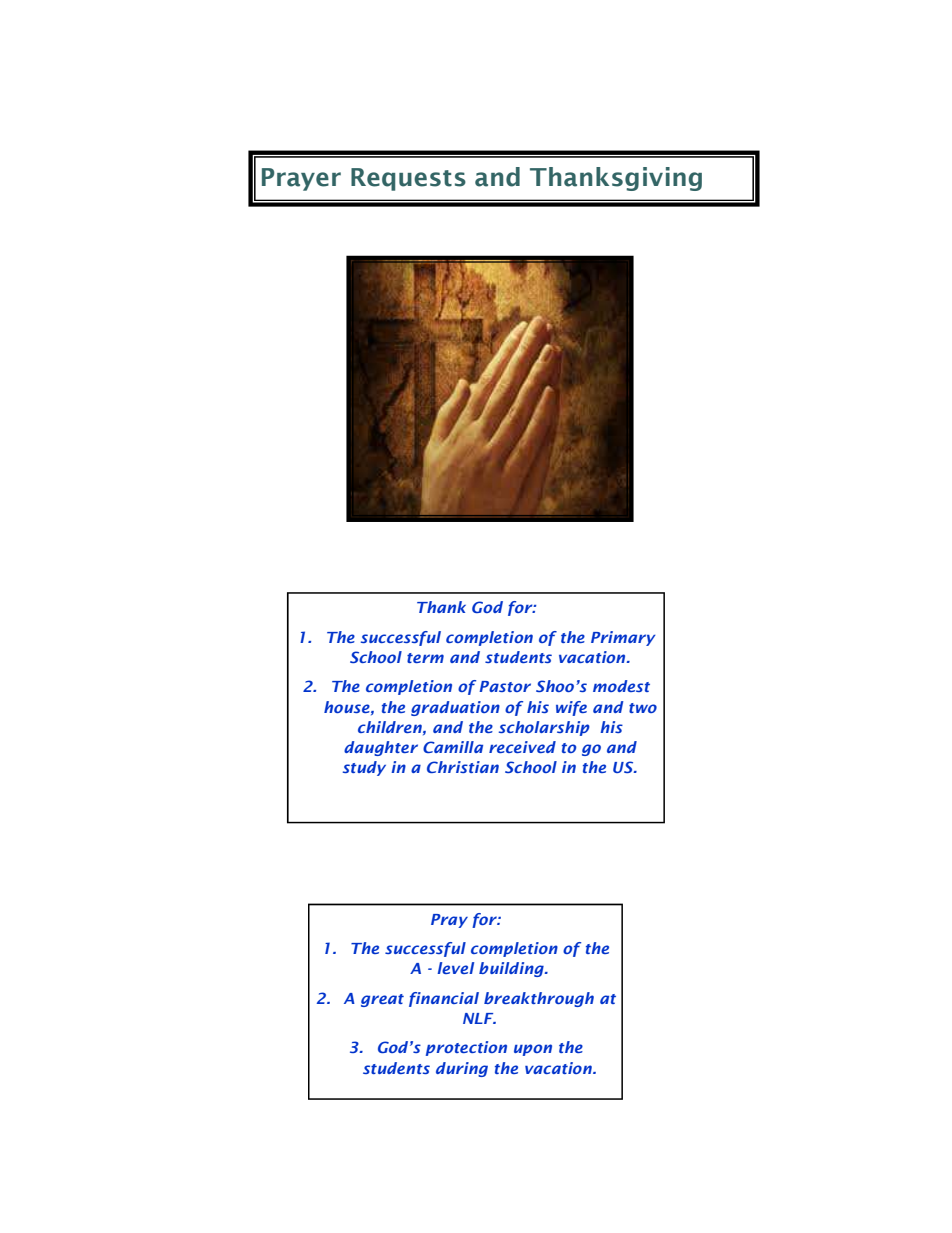 The image size is (952, 1233). What do you see at coordinates (381, 748) in the screenshot?
I see `daughter` at bounding box center [381, 748].
